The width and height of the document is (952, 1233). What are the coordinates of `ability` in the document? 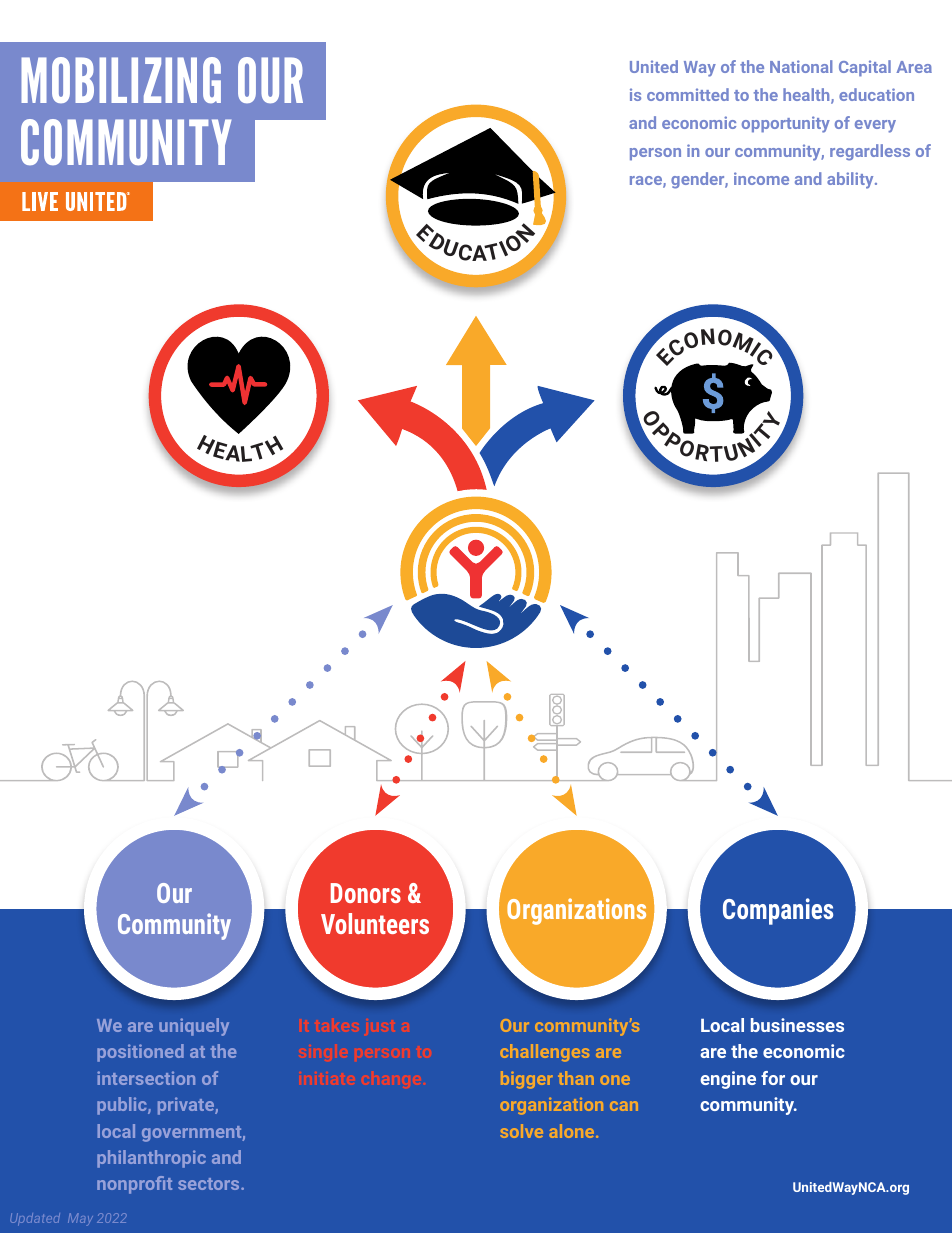 It's located at (851, 180).
